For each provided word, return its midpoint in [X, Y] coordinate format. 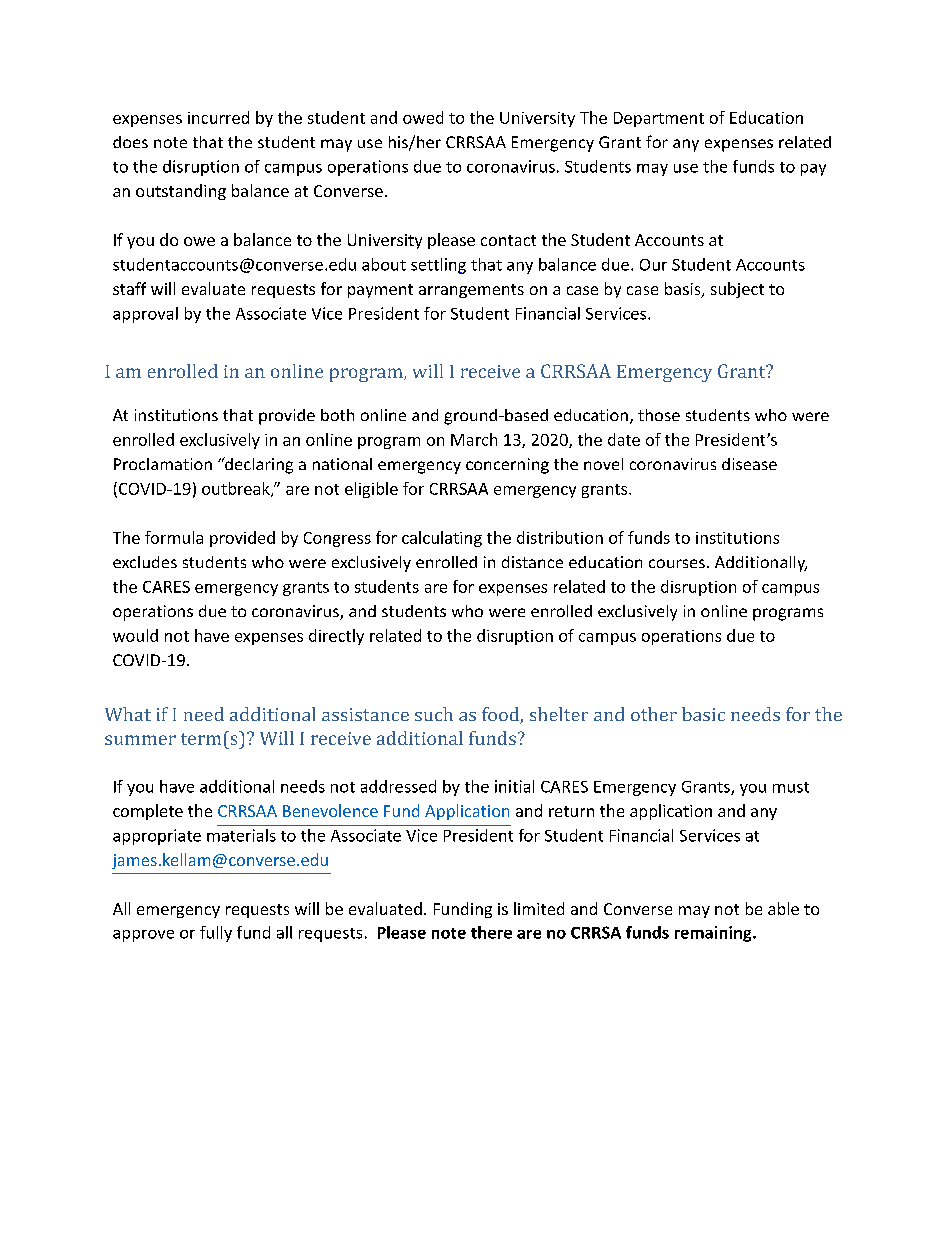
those [659, 415]
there [491, 932]
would [135, 635]
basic [703, 714]
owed [423, 117]
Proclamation [163, 464]
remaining [714, 934]
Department [659, 119]
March [474, 439]
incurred [218, 117]
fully [216, 934]
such [434, 714]
